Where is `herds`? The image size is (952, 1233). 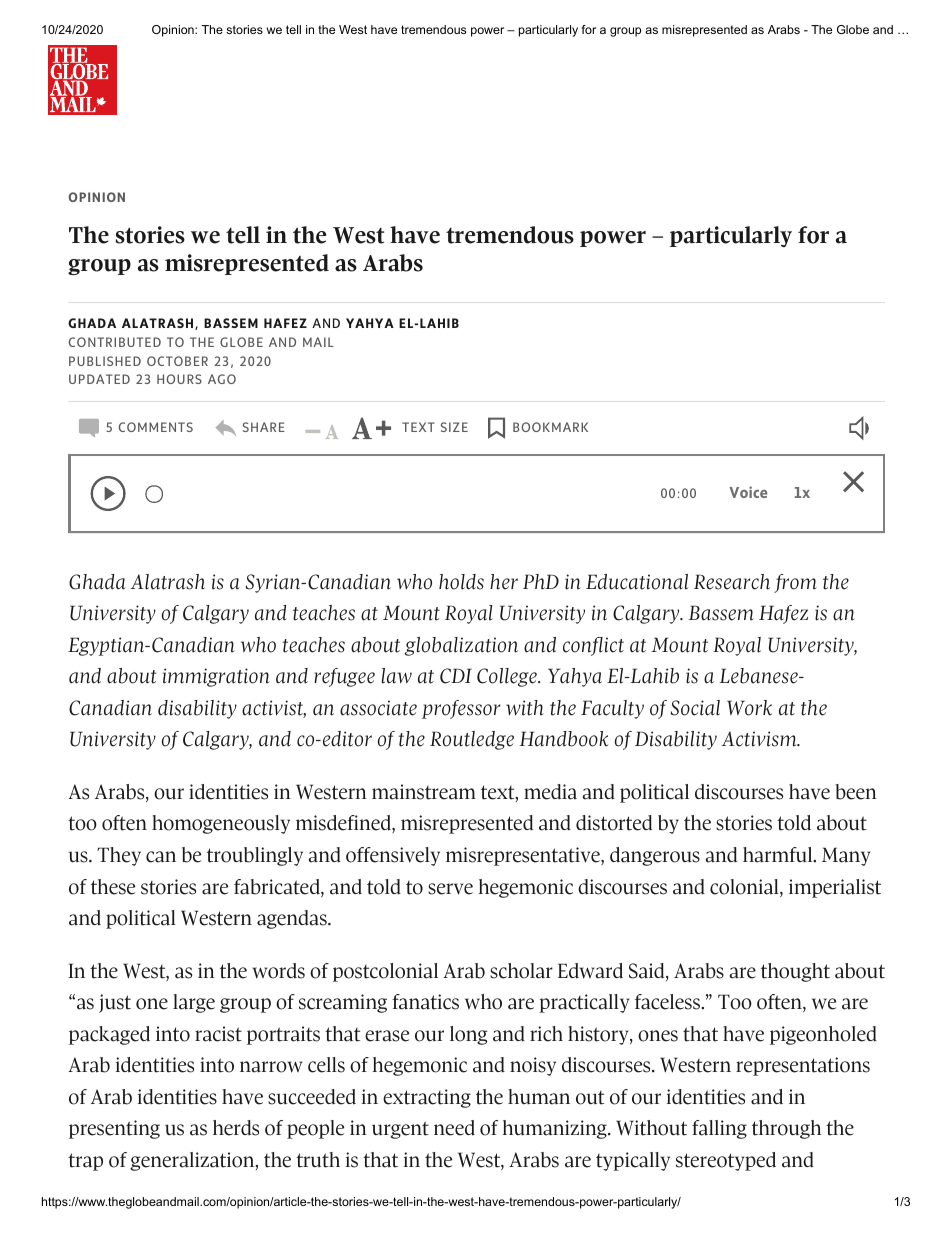
herds is located at coordinates (236, 1128).
